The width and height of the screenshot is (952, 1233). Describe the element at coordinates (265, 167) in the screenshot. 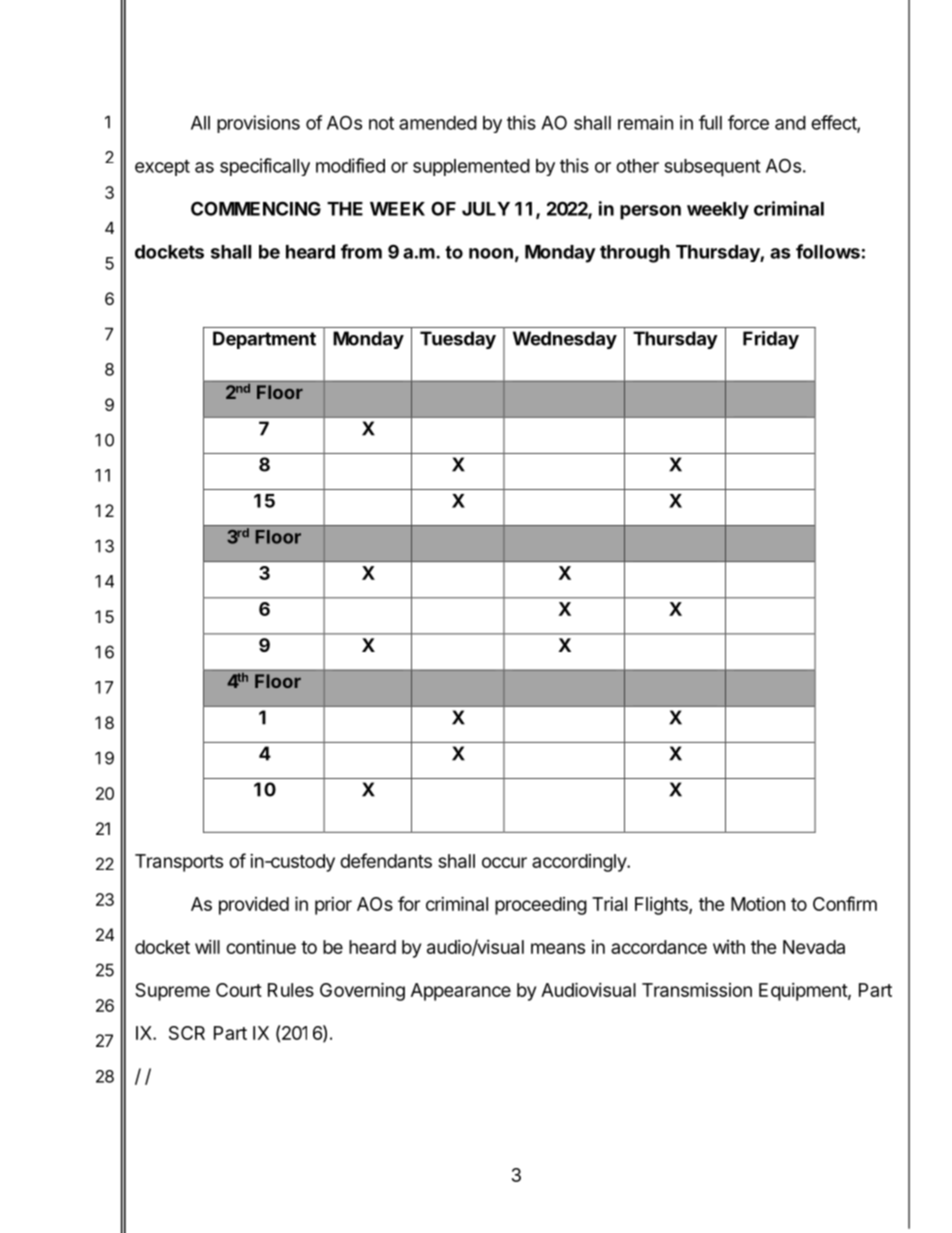

I see `specifically` at that location.
